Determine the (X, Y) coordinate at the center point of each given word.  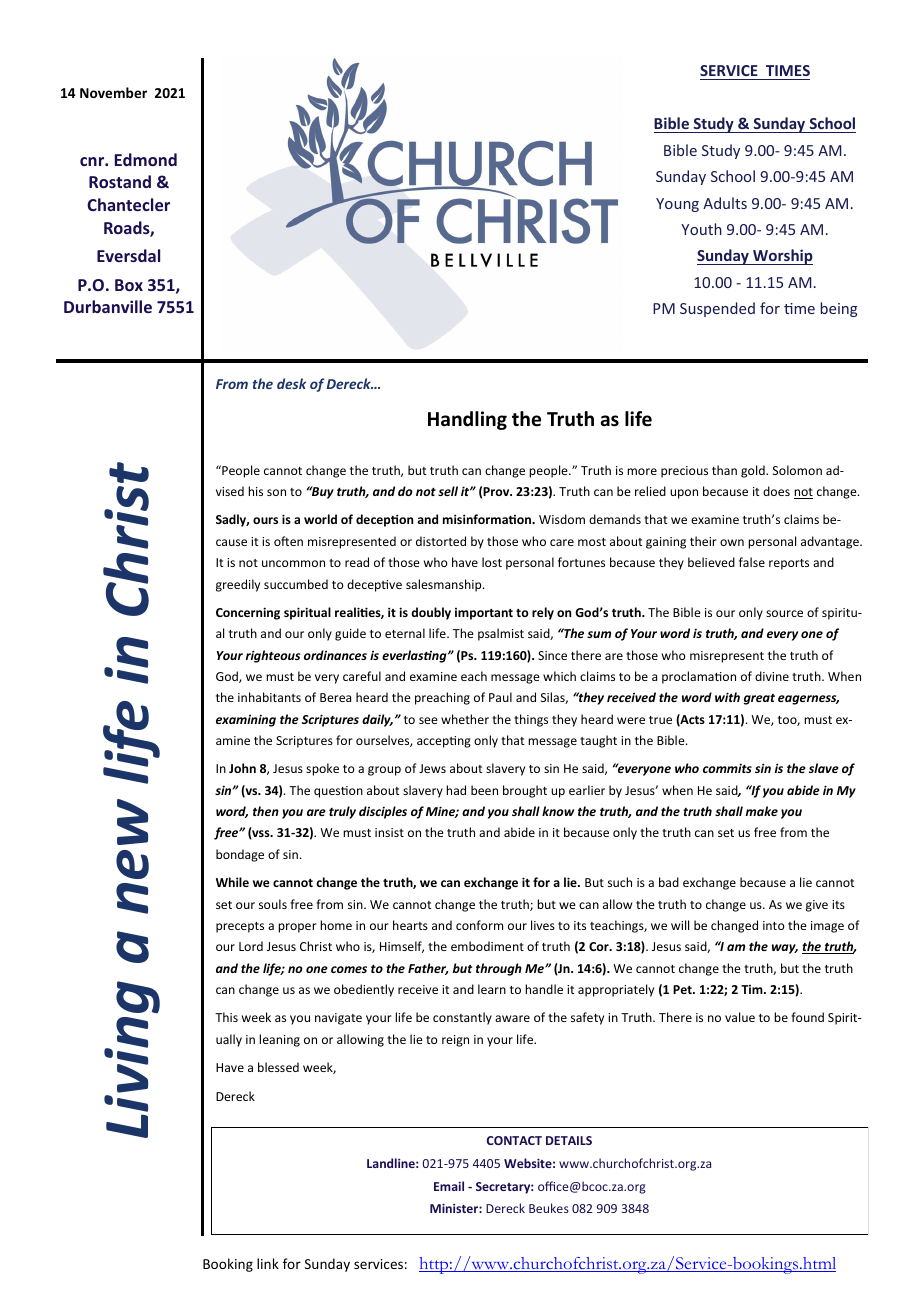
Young (677, 205)
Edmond (146, 159)
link (268, 1263)
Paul (500, 697)
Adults (725, 203)
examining (246, 720)
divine (772, 676)
